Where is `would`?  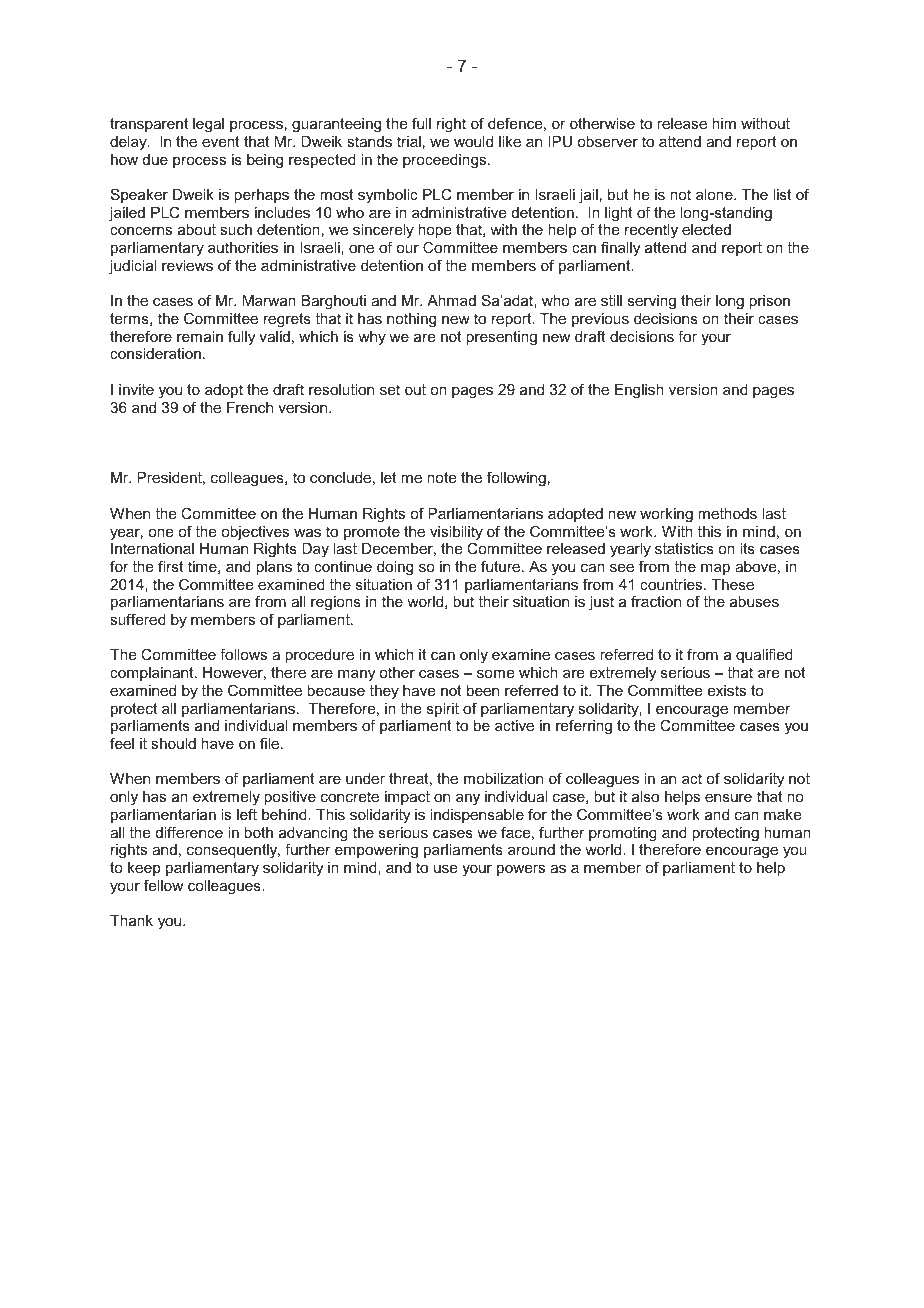
would is located at coordinates (473, 141).
